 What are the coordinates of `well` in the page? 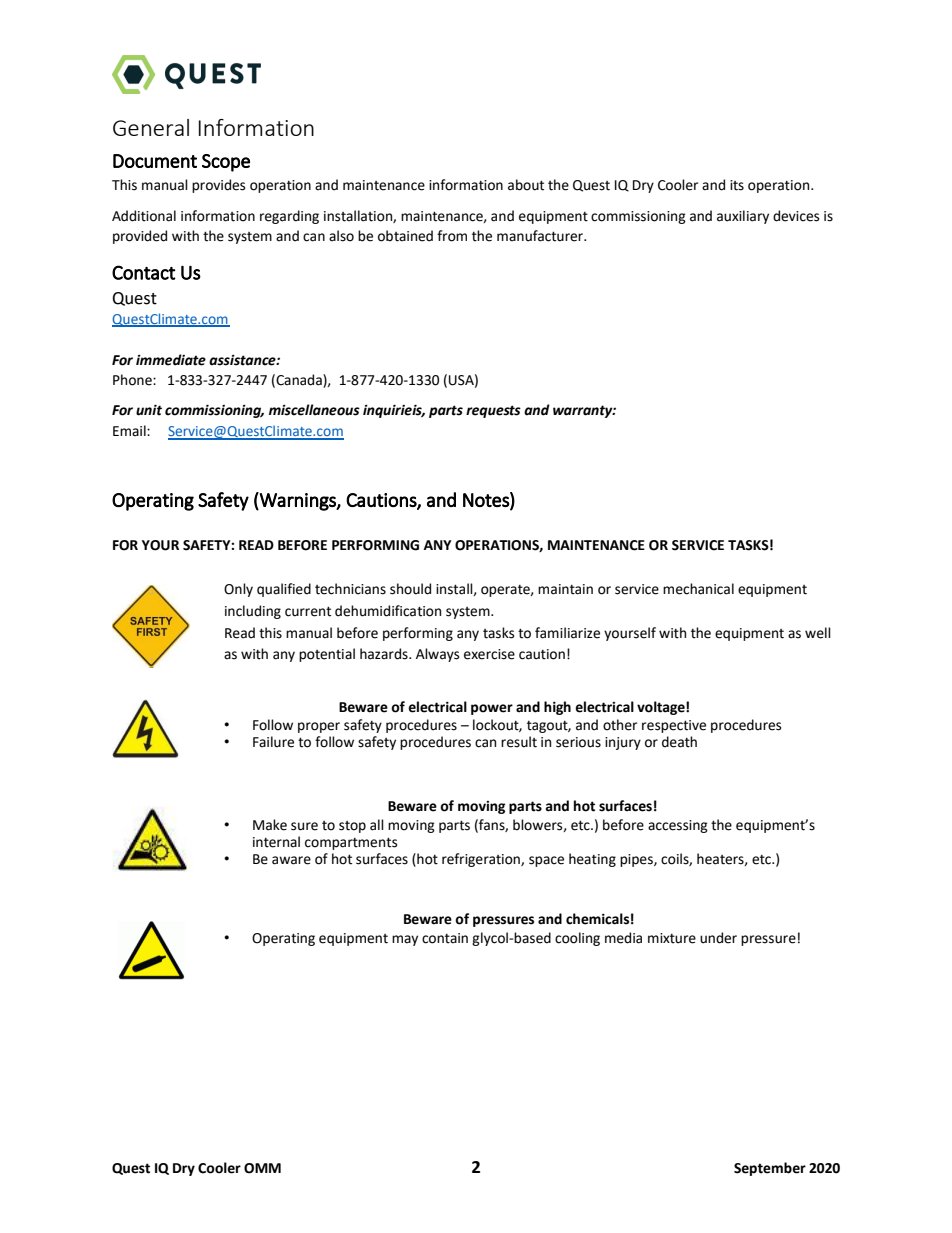 It's located at (818, 633).
